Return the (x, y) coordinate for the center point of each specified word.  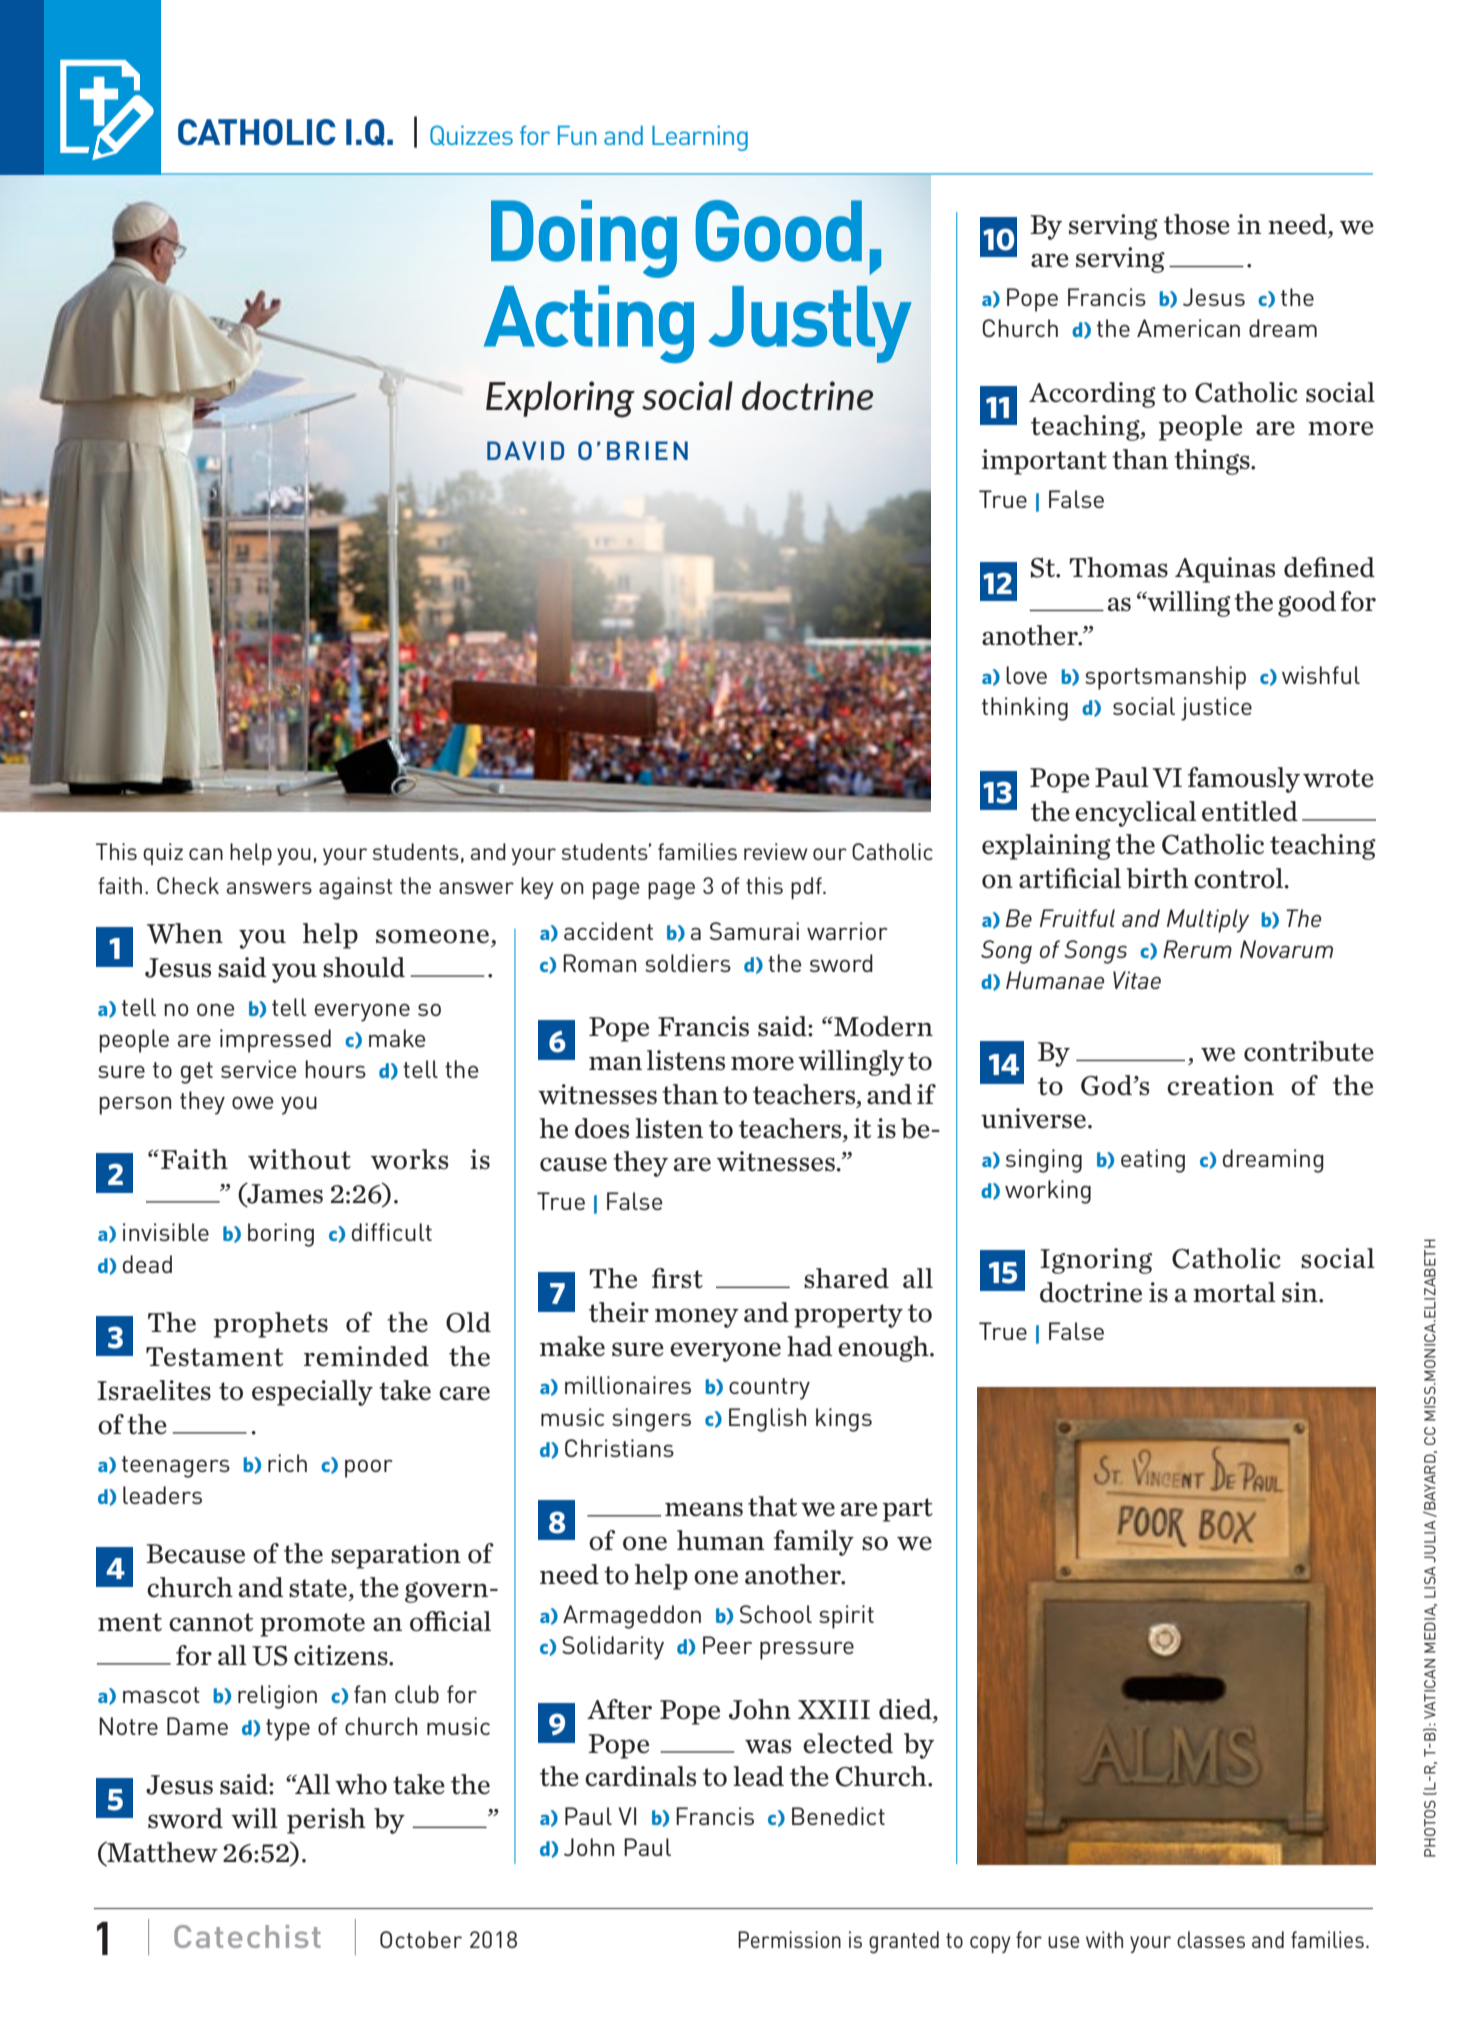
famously (1244, 780)
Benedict (838, 1816)
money (697, 1318)
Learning (700, 138)
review (776, 851)
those (1197, 224)
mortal (1234, 1292)
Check (188, 885)
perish (326, 1821)
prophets (271, 1325)
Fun (577, 135)
